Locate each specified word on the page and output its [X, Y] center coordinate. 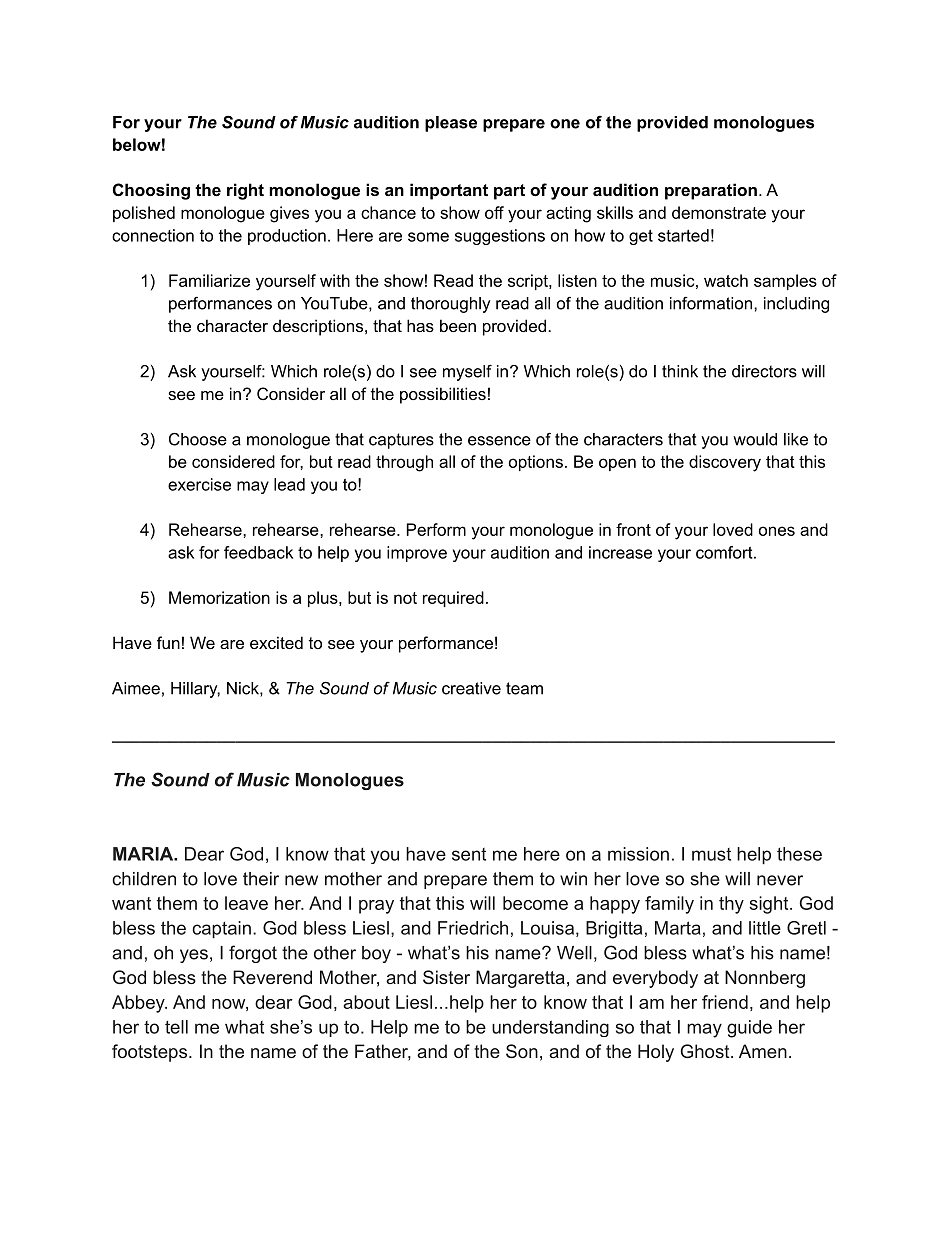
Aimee [136, 688]
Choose [198, 439]
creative [471, 688]
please [451, 124]
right [245, 191]
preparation [711, 191]
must [711, 854]
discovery [725, 463]
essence [499, 441]
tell [176, 1027]
